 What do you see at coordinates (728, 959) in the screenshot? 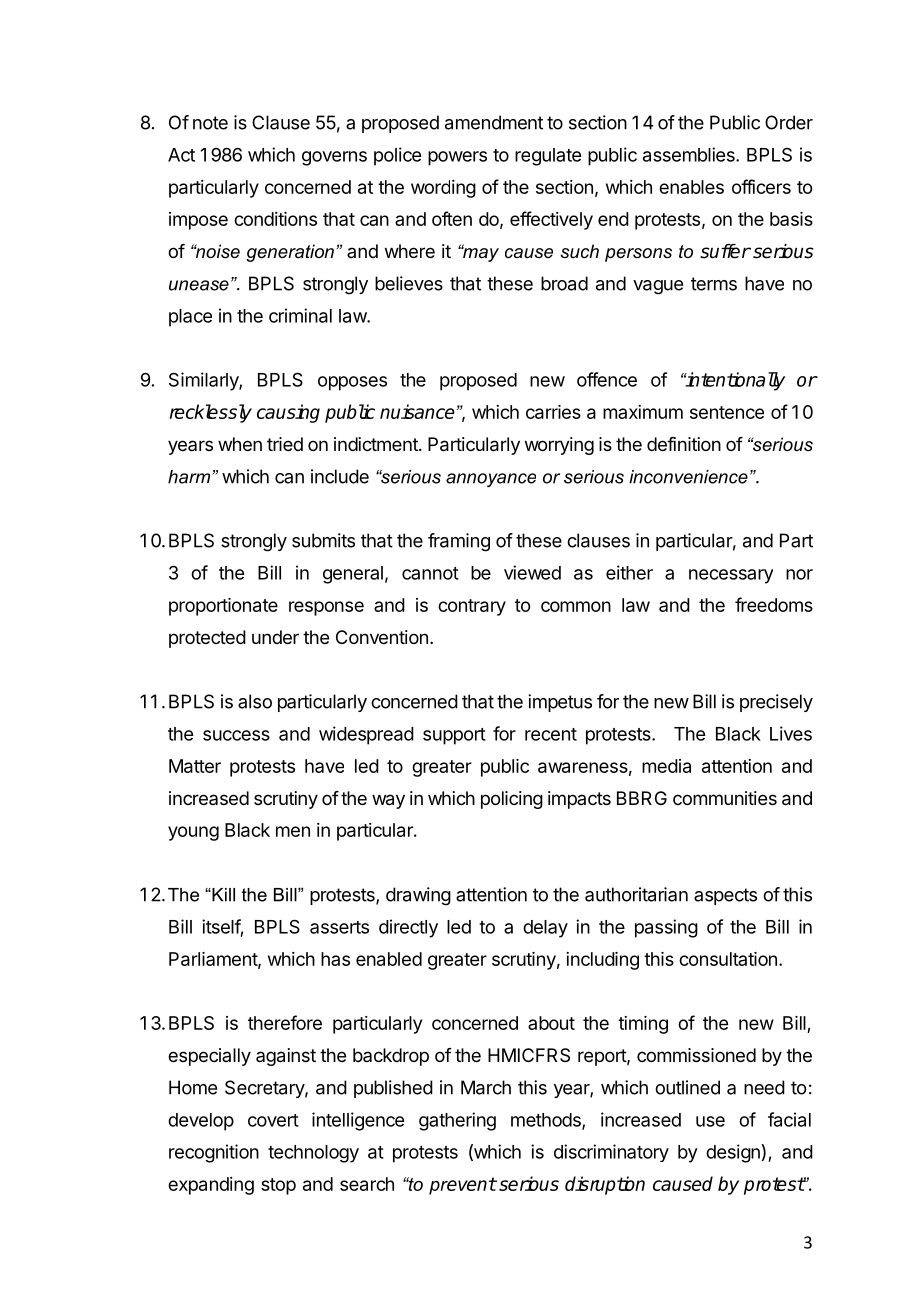
I see `consultation` at bounding box center [728, 959].
